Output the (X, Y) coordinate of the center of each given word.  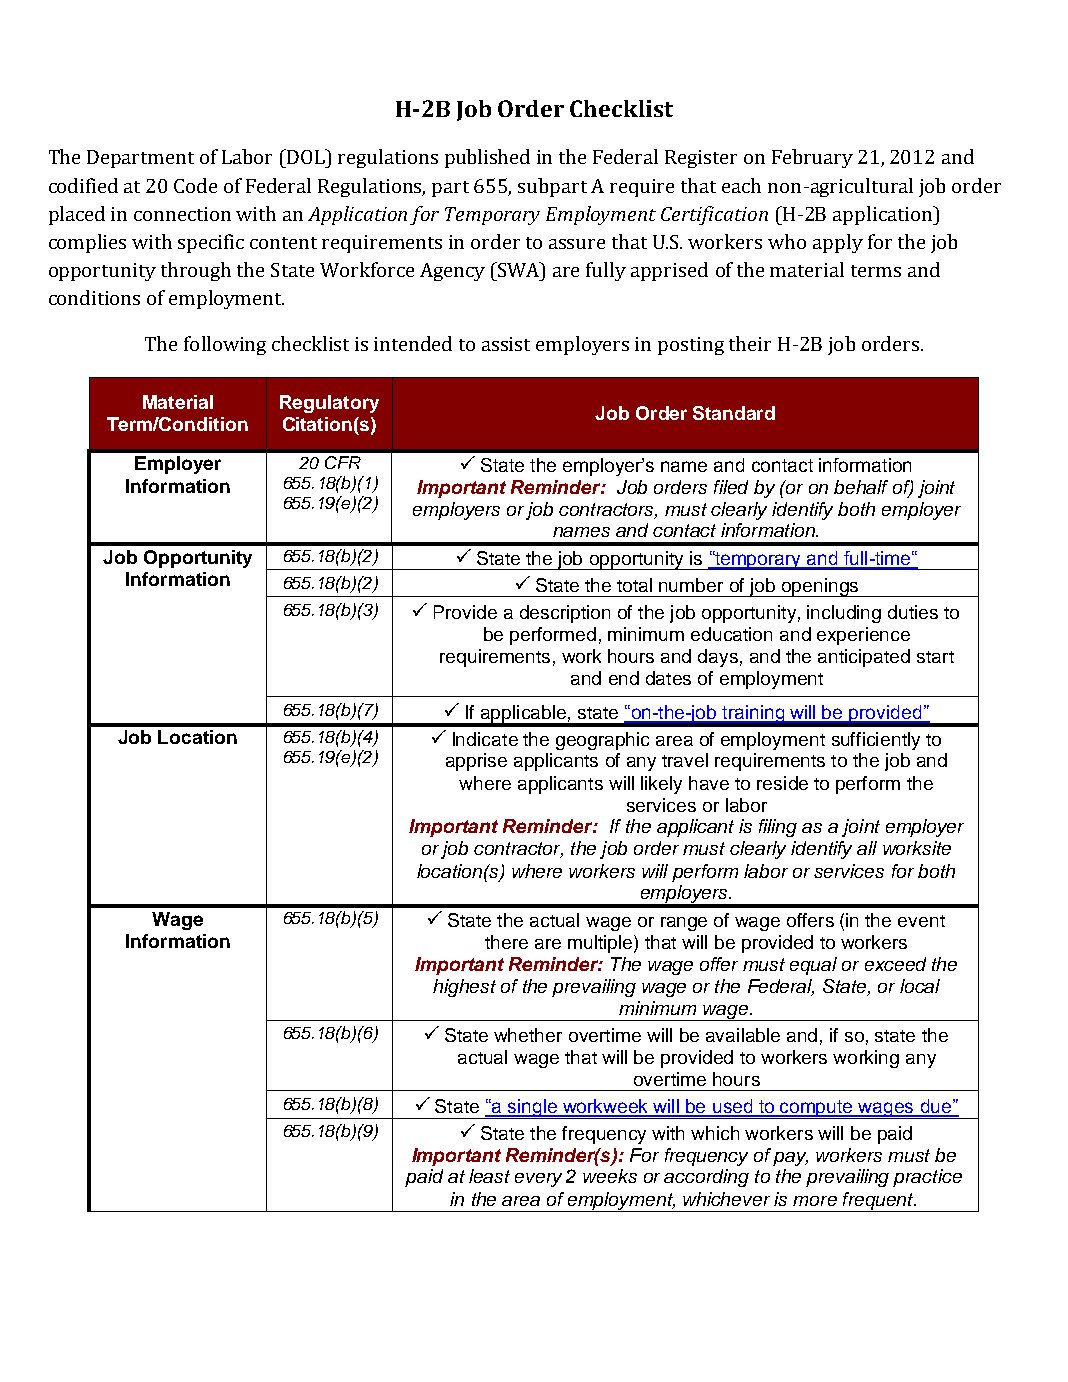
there (506, 942)
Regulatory (329, 404)
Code (195, 185)
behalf (861, 487)
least (489, 1176)
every (538, 1180)
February (812, 158)
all (867, 848)
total (634, 585)
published (487, 158)
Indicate (485, 739)
